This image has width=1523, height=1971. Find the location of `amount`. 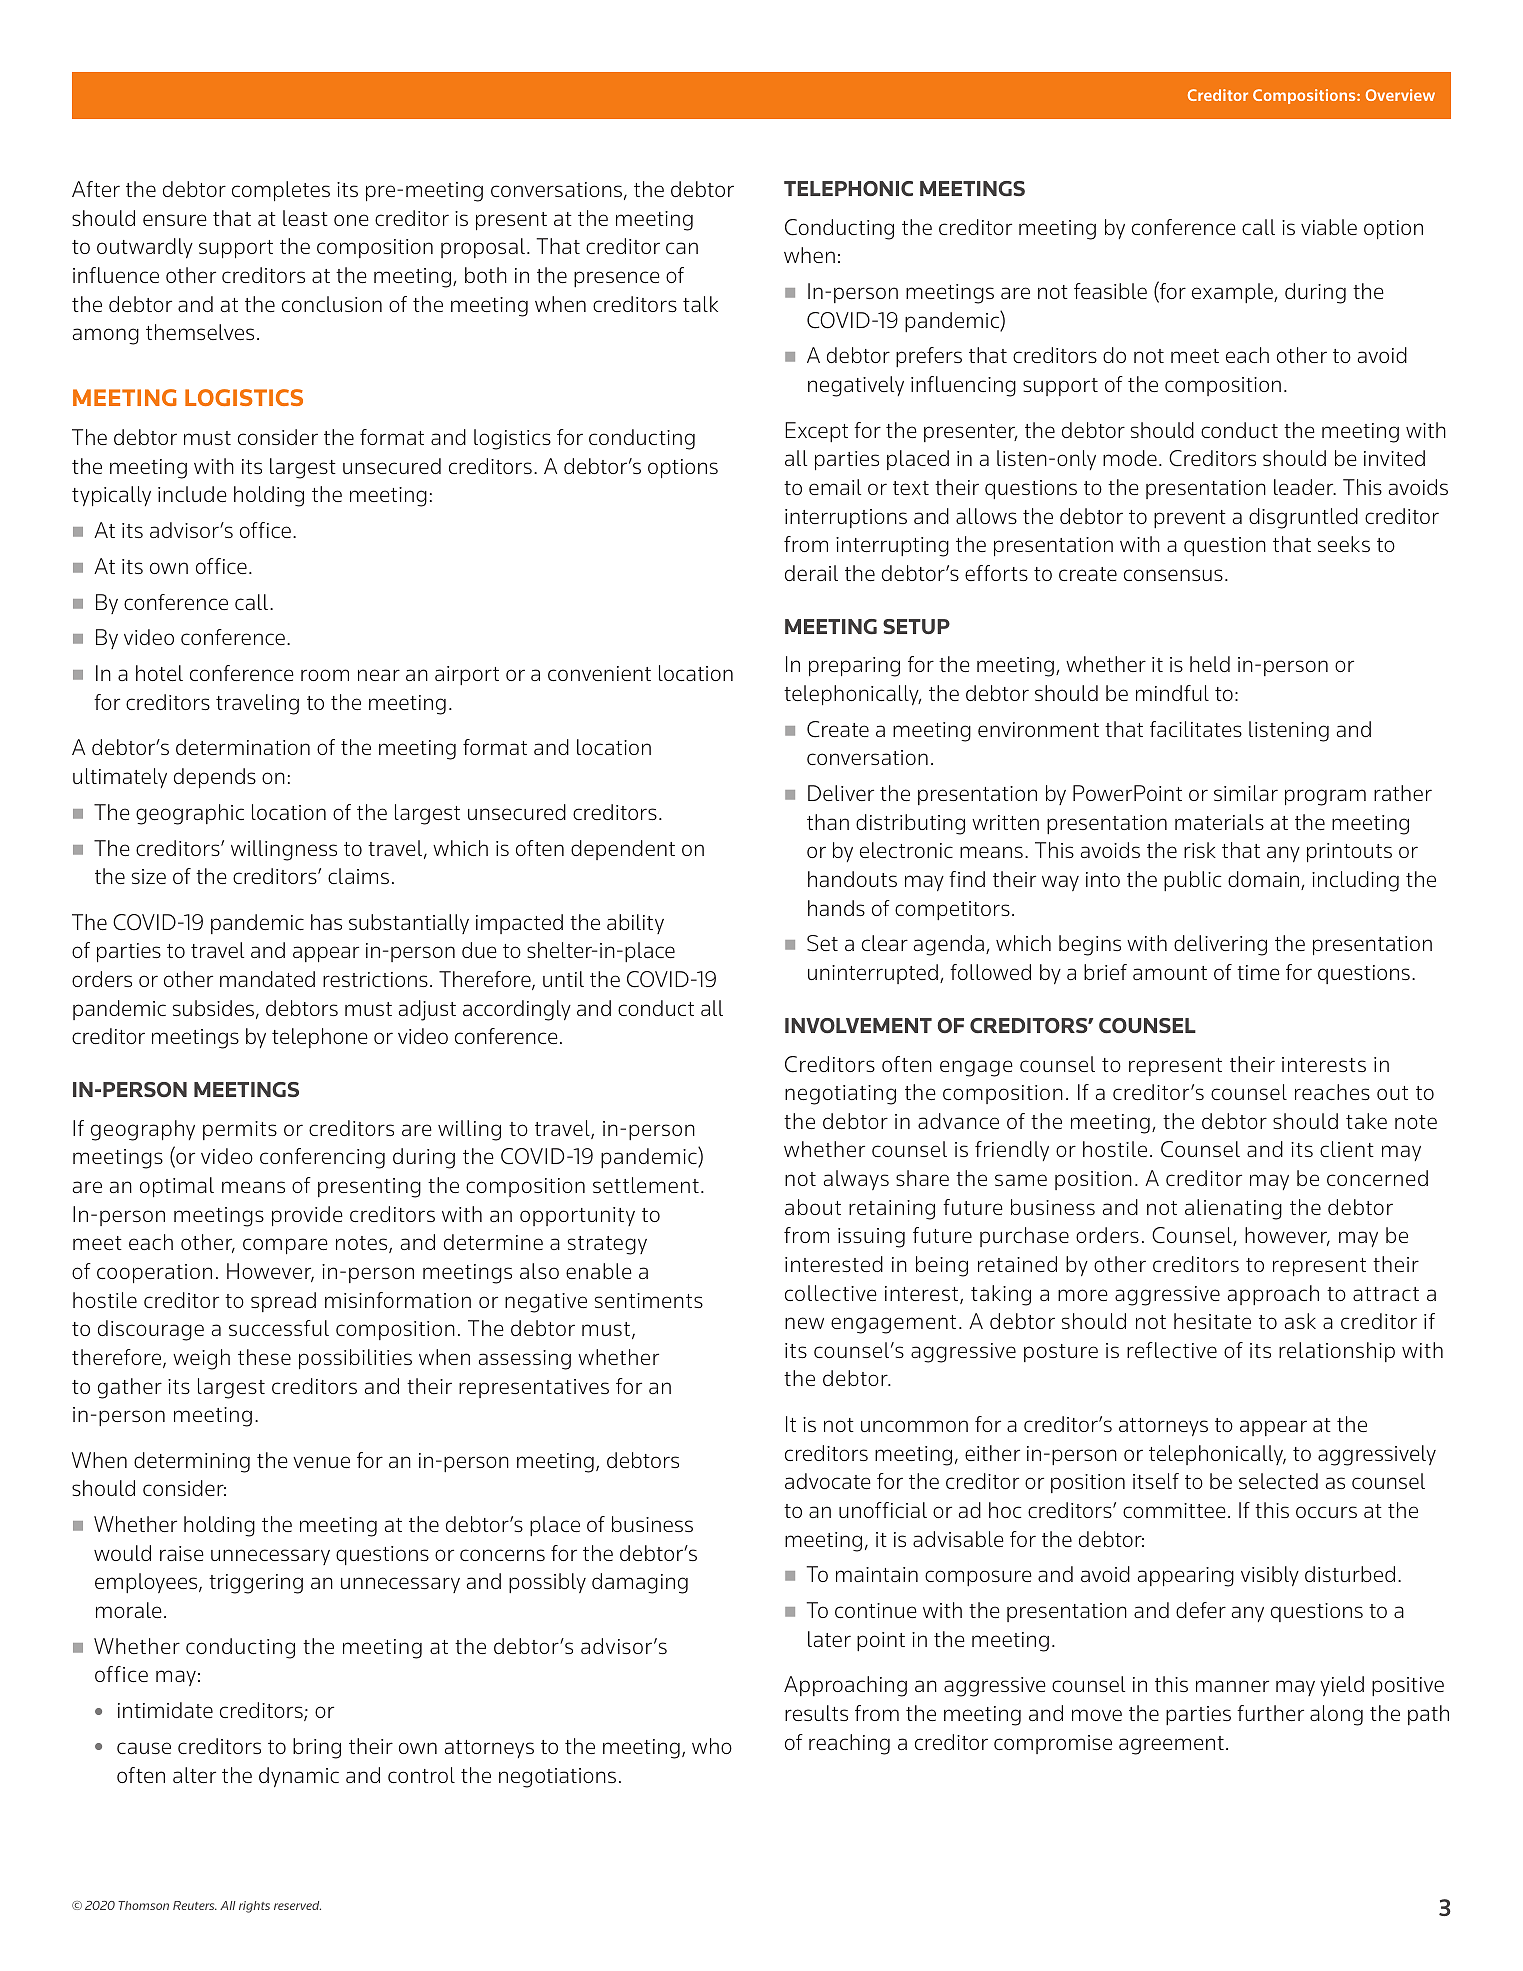

amount is located at coordinates (1170, 973).
